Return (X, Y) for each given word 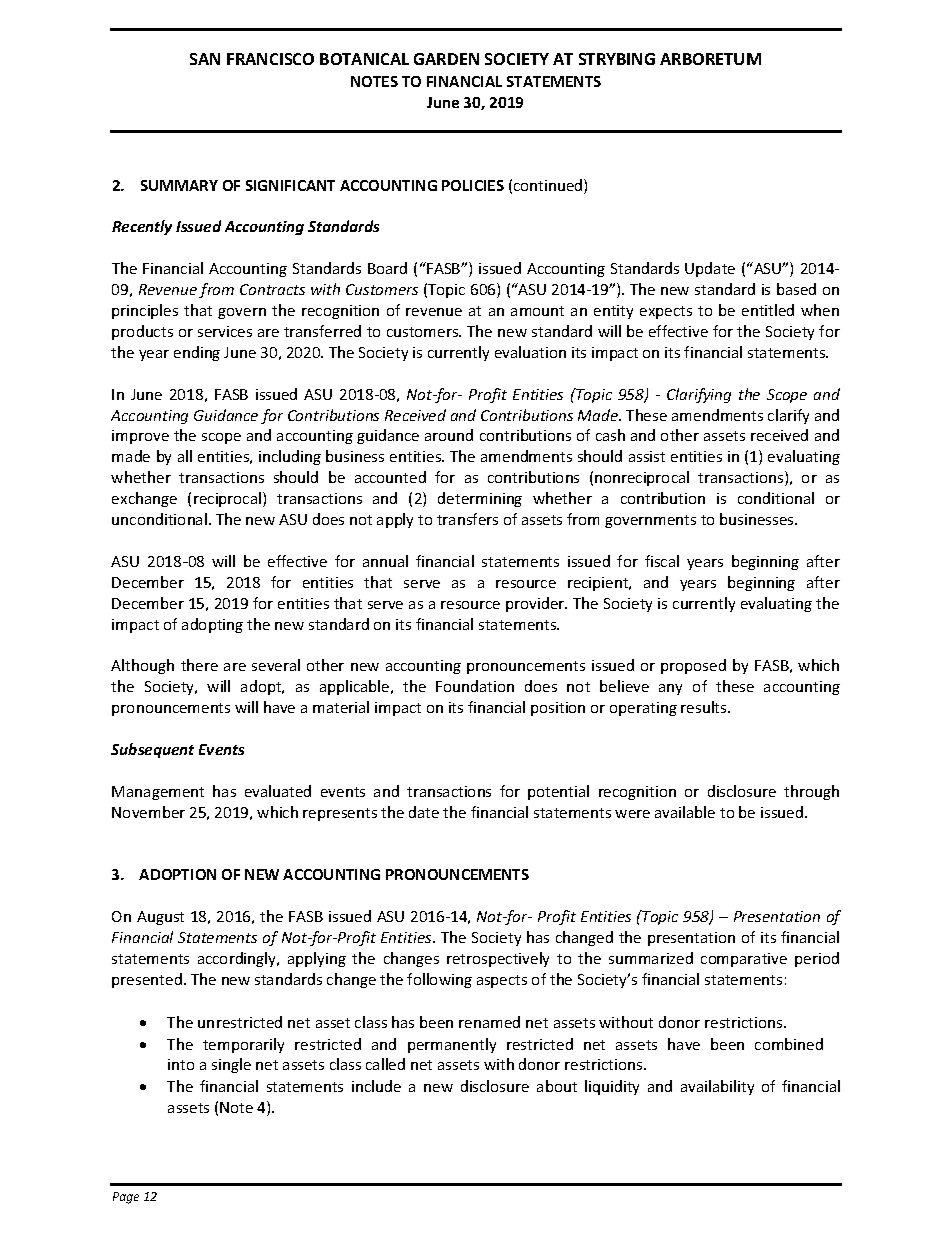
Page (126, 1198)
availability (717, 1087)
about (557, 1086)
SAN (205, 59)
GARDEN (446, 59)
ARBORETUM (710, 59)
